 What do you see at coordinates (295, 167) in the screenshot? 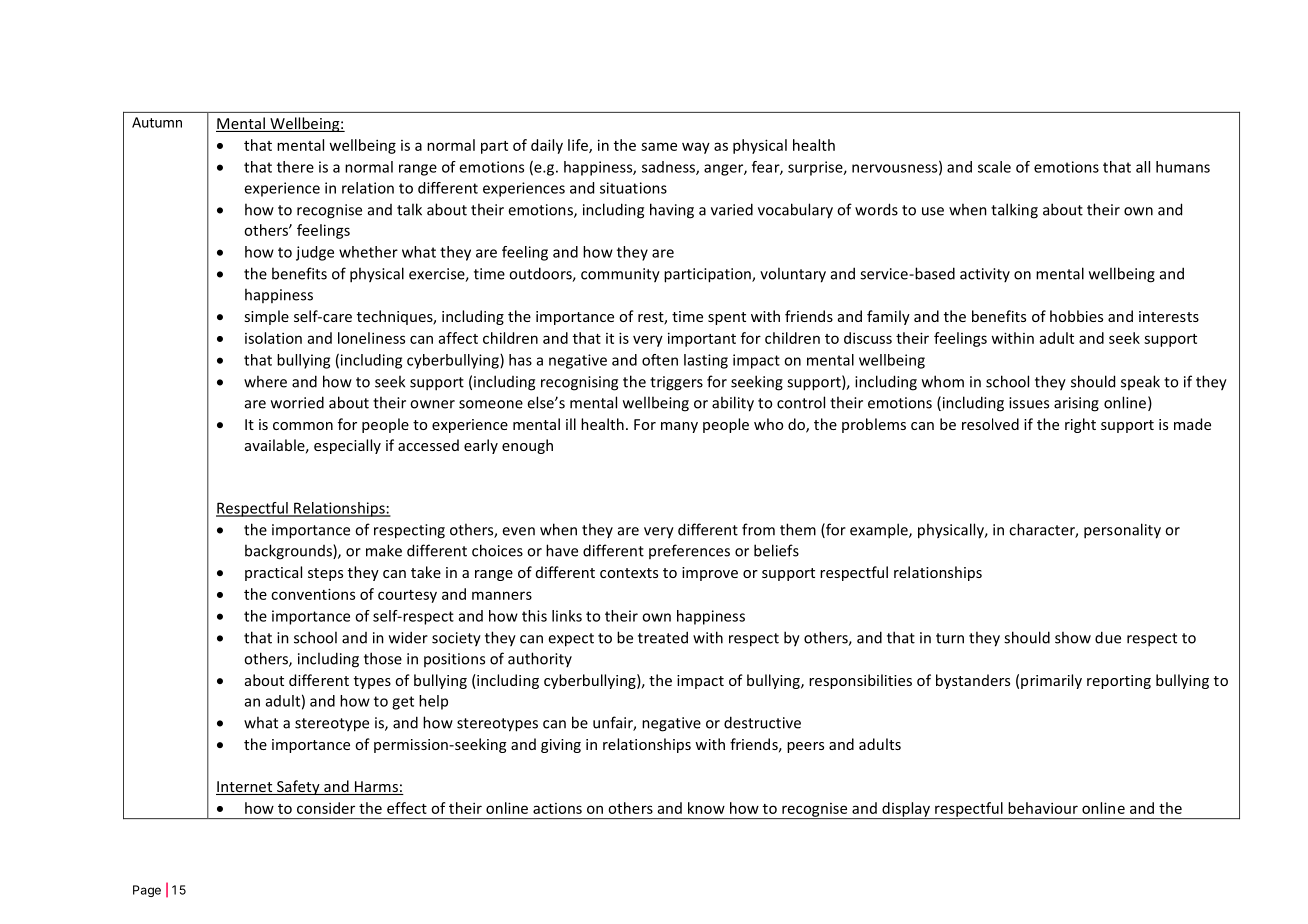
I see `there` at bounding box center [295, 167].
